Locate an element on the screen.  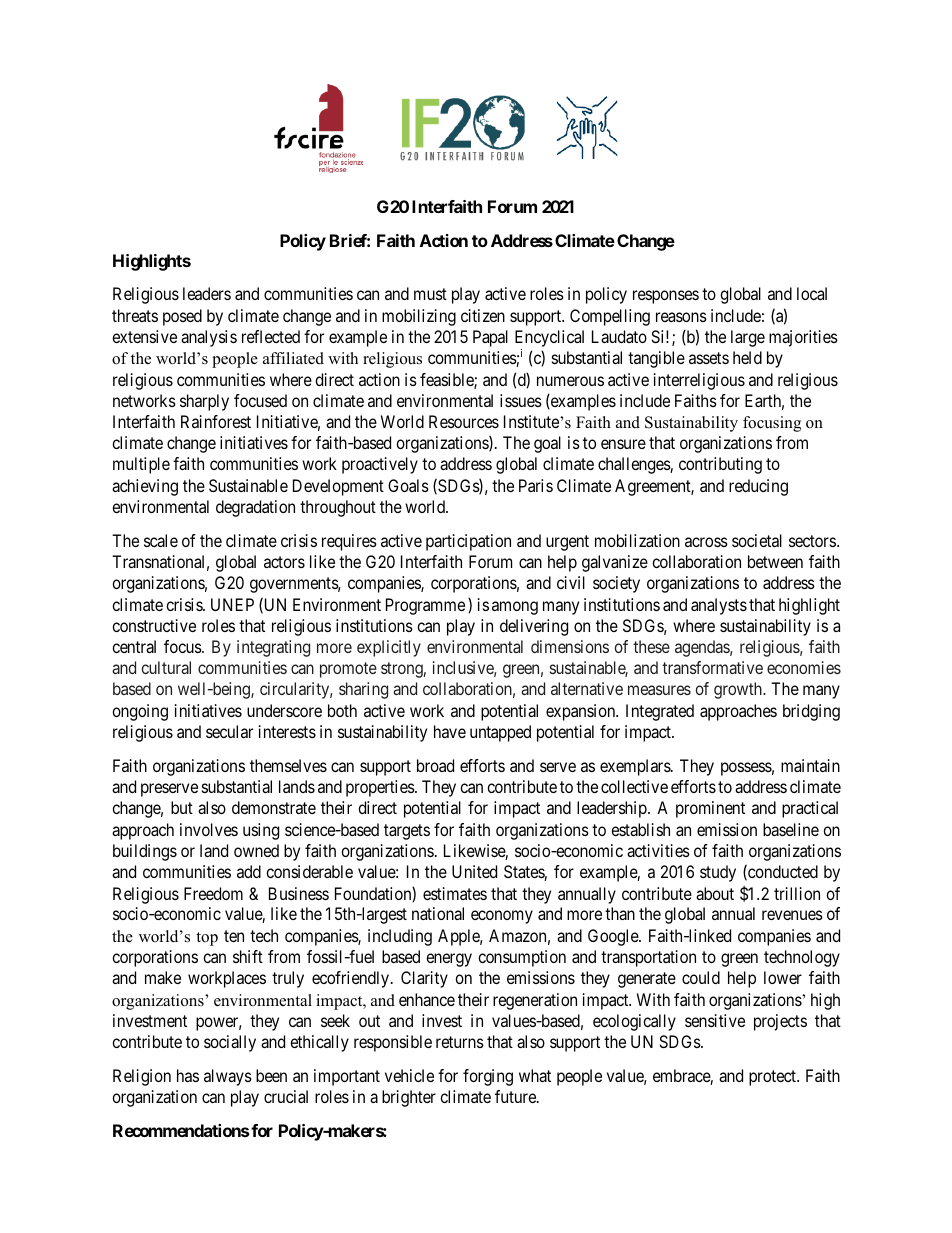
forging is located at coordinates (488, 1077).
